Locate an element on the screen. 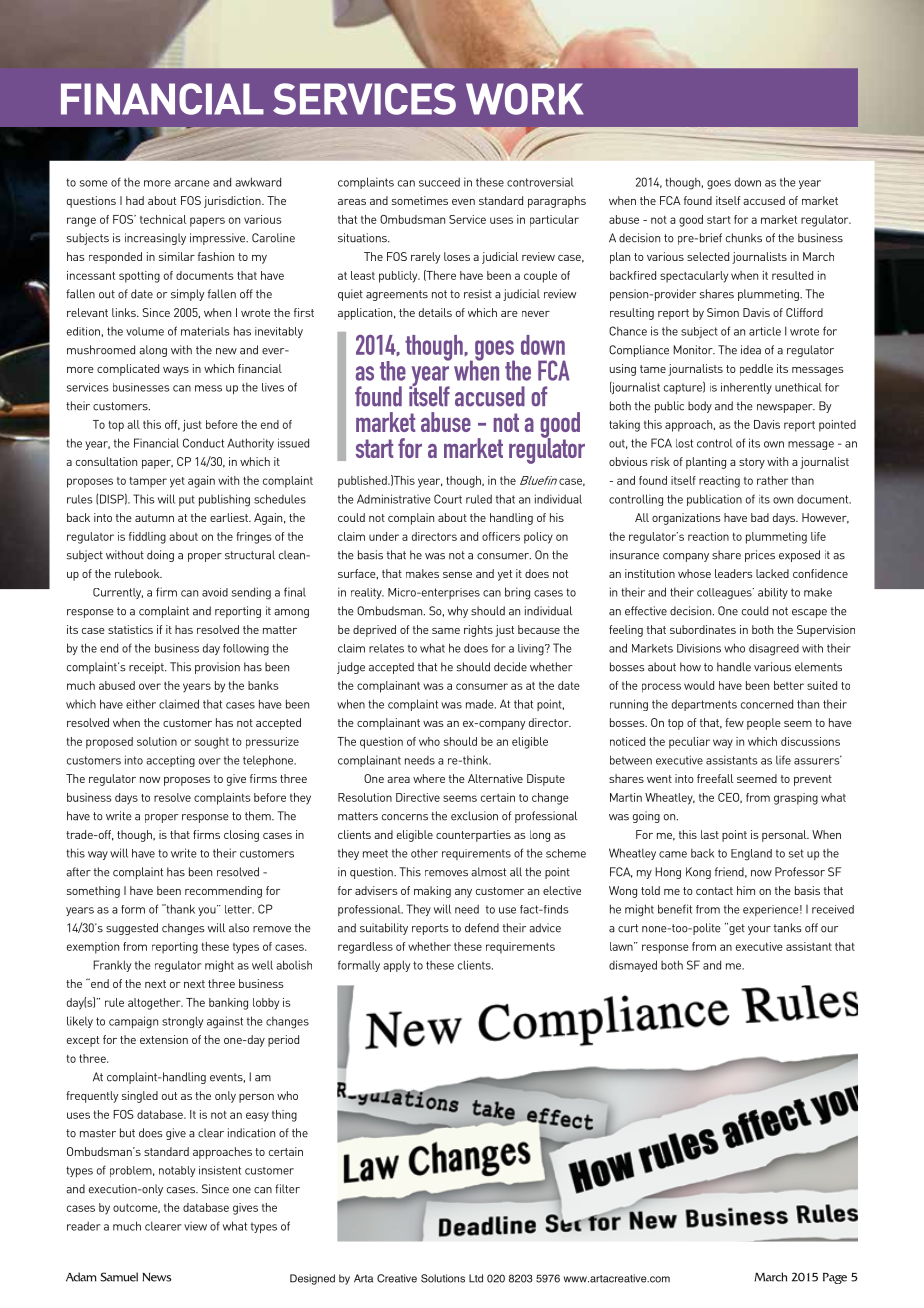 This screenshot has height=1308, width=924. inherently is located at coordinates (746, 388).
